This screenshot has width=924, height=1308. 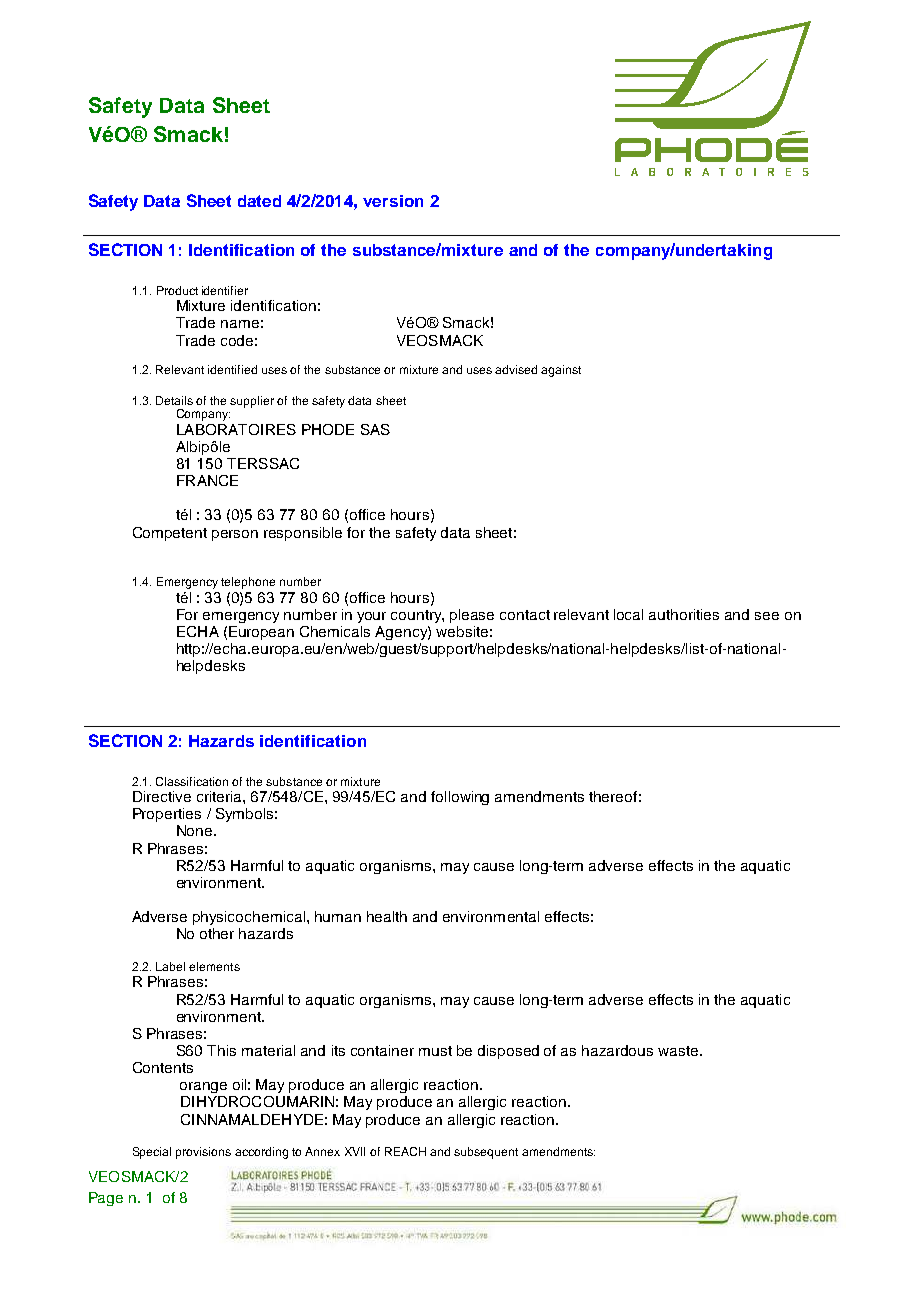 I want to click on against, so click(x=561, y=371).
